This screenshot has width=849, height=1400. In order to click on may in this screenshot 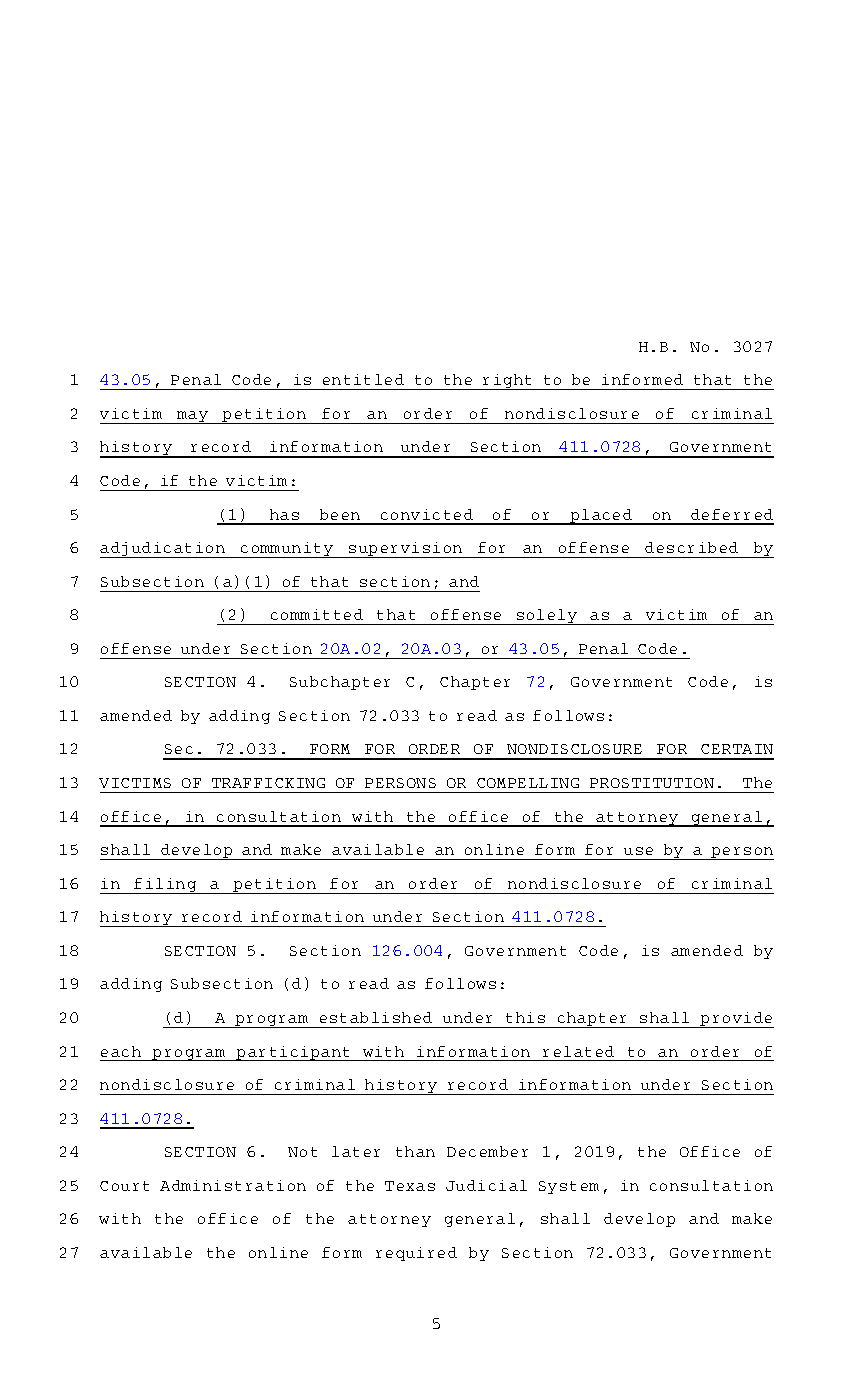, I will do `click(192, 417)`.
